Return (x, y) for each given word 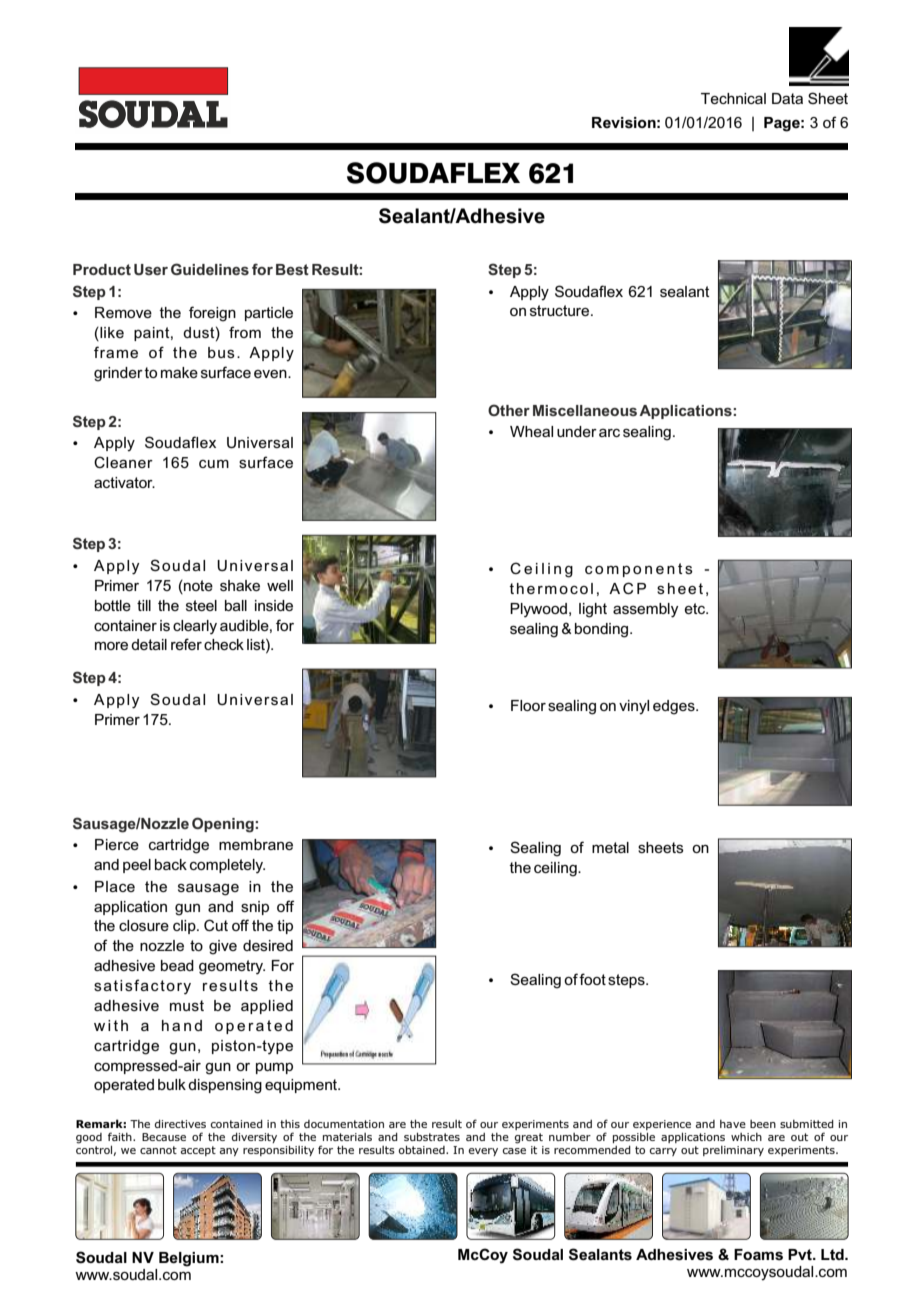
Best (292, 269)
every (483, 1152)
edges (675, 707)
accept (198, 1151)
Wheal (531, 431)
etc (696, 608)
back (171, 864)
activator (124, 482)
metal (610, 847)
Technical (733, 98)
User (151, 269)
